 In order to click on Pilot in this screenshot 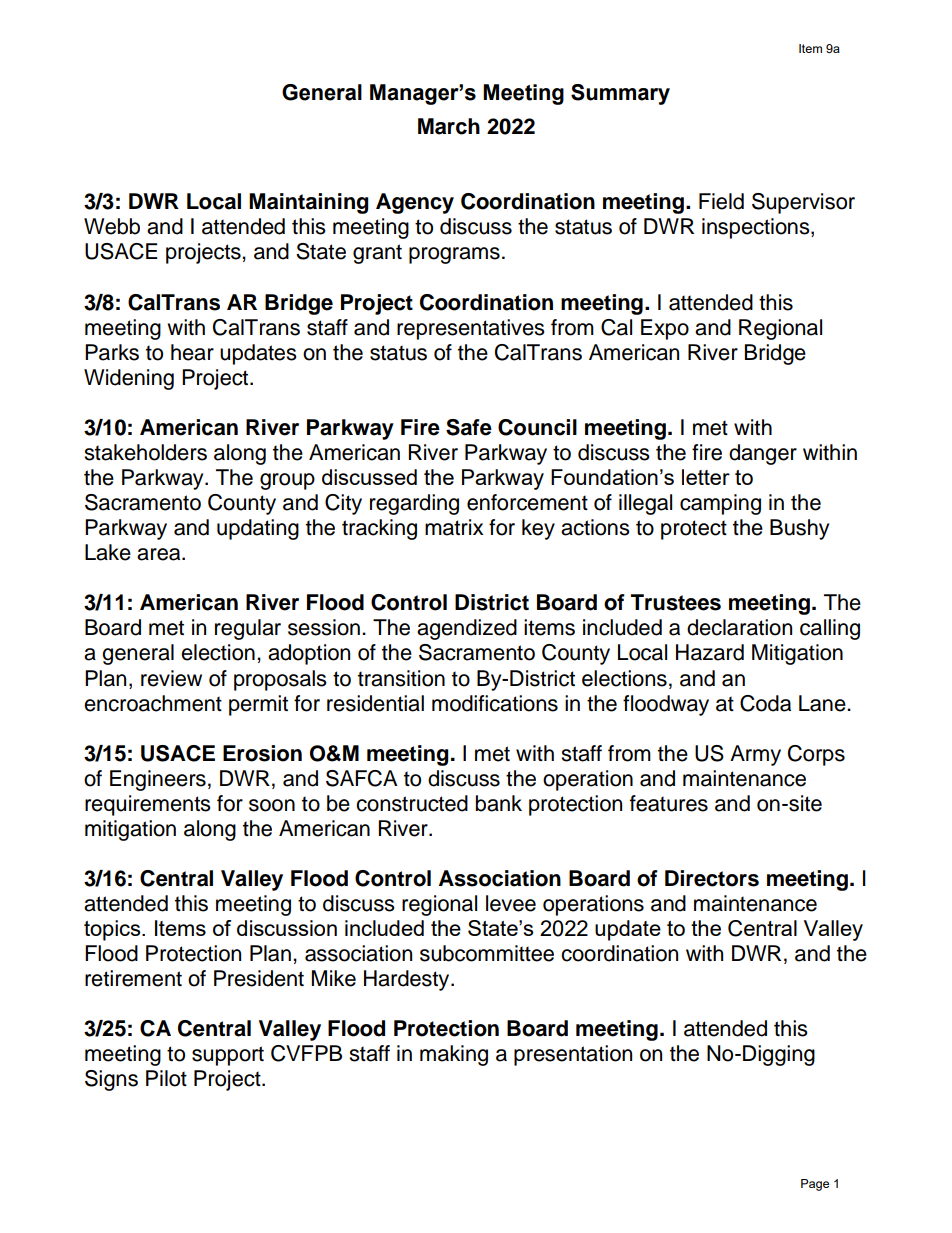, I will do `click(166, 1078)`.
